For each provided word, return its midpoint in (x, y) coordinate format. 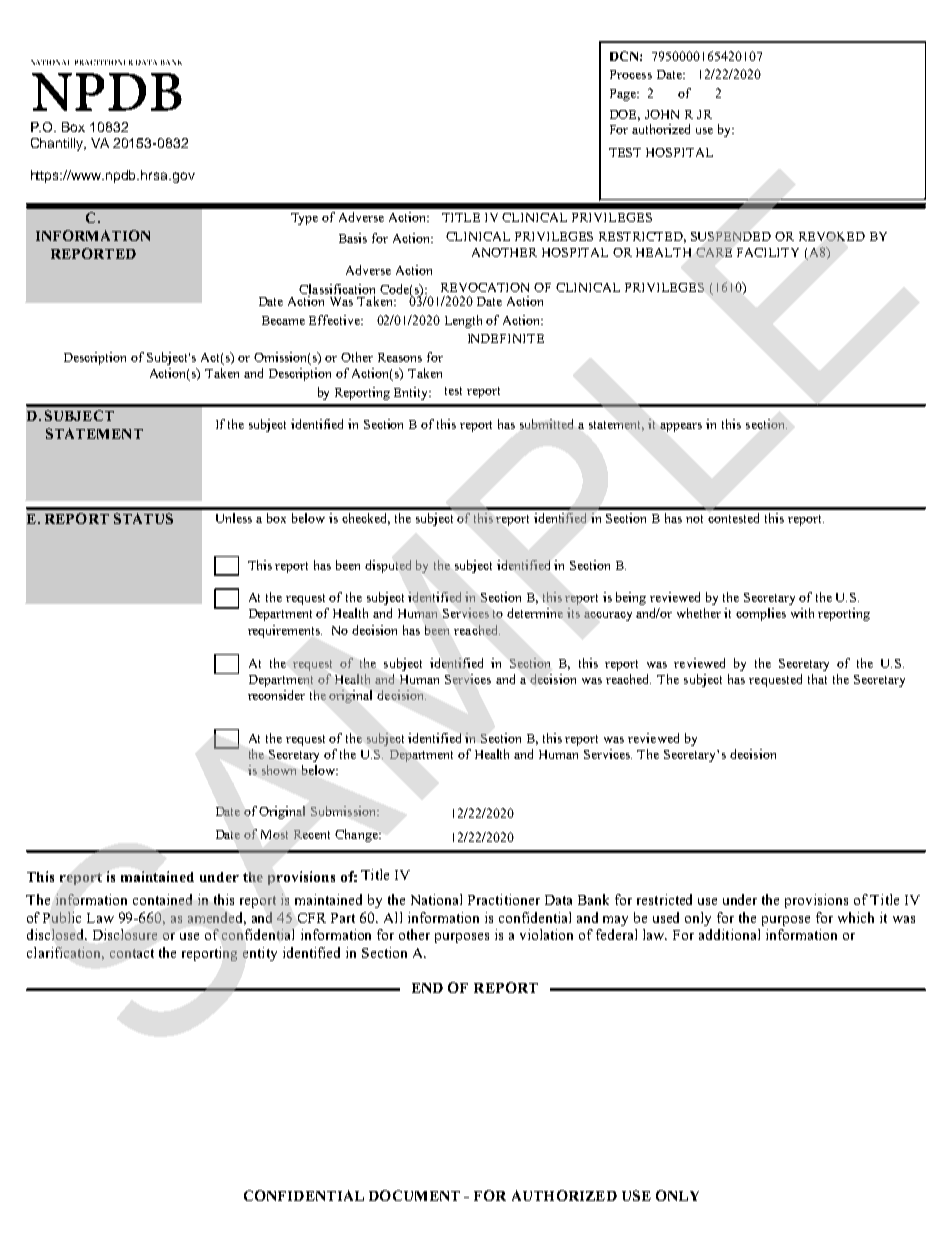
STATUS (143, 518)
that (817, 679)
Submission (344, 811)
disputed (388, 566)
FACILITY (768, 252)
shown (279, 770)
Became (283, 320)
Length (463, 321)
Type (304, 219)
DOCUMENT (414, 1195)
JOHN (662, 114)
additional (729, 934)
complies (761, 614)
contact (132, 953)
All (393, 917)
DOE (625, 115)
